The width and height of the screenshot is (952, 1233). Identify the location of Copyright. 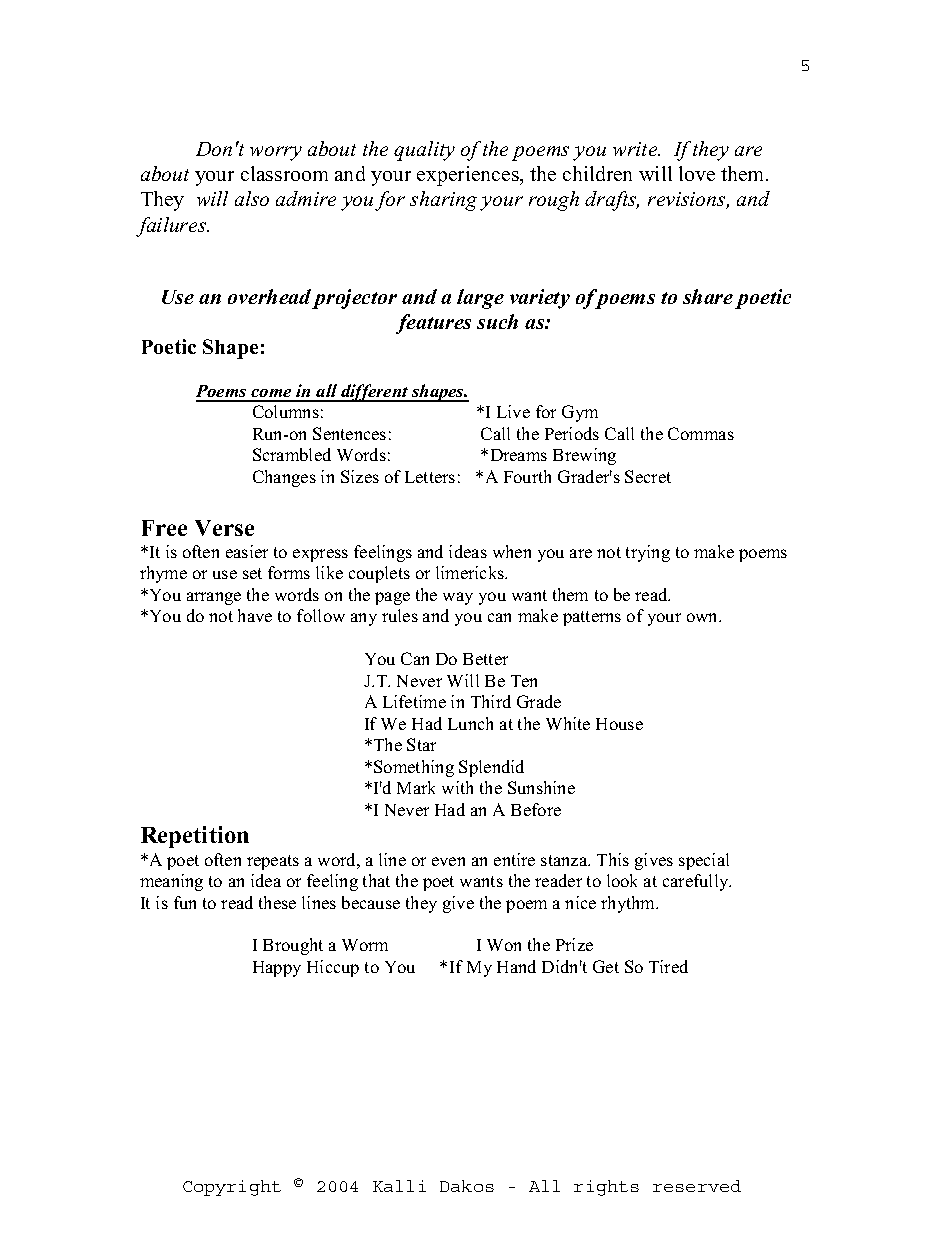
(232, 1188).
